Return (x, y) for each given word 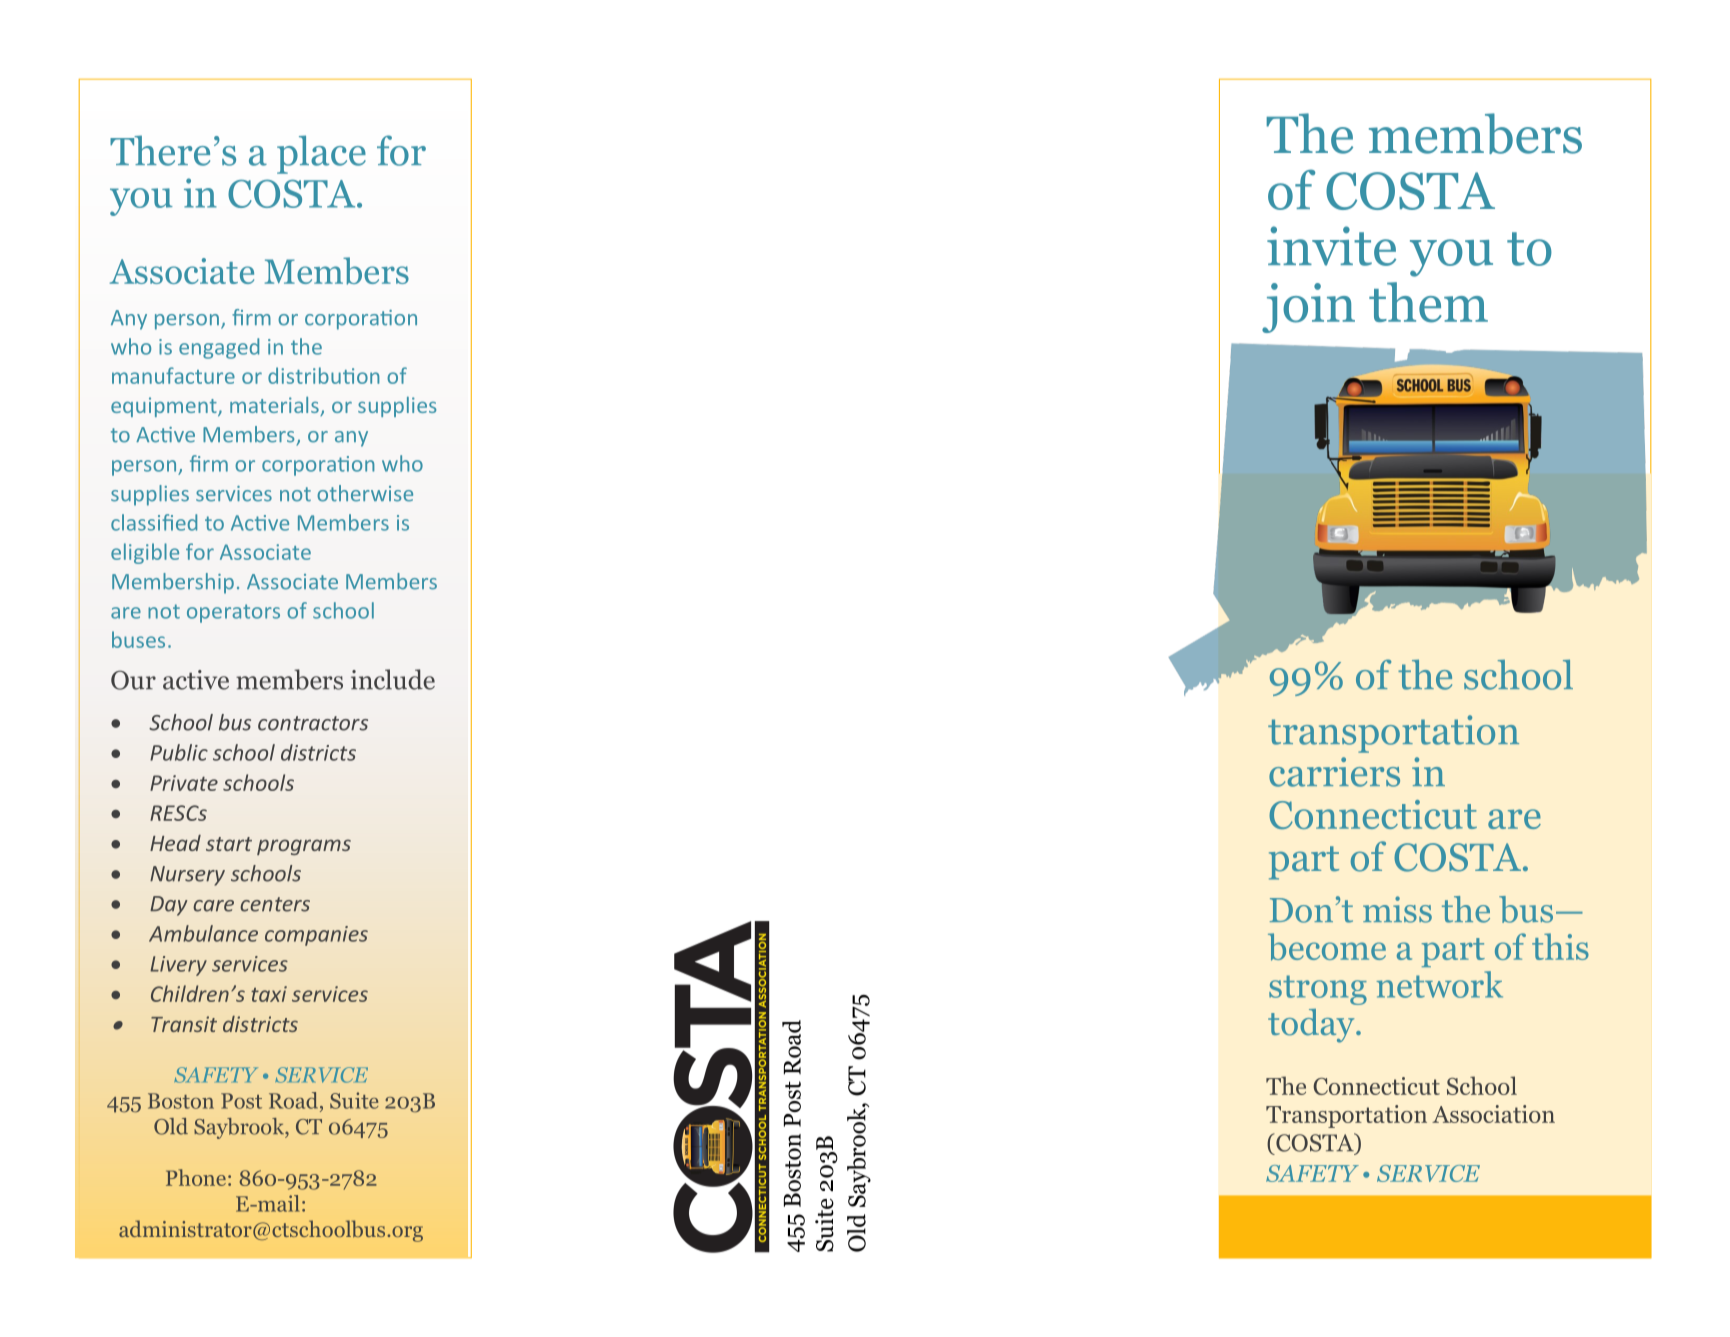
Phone (196, 1177)
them (1428, 302)
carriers (1334, 772)
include (393, 679)
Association (1493, 1114)
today (1312, 1026)
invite (1331, 246)
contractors (313, 723)
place (321, 154)
